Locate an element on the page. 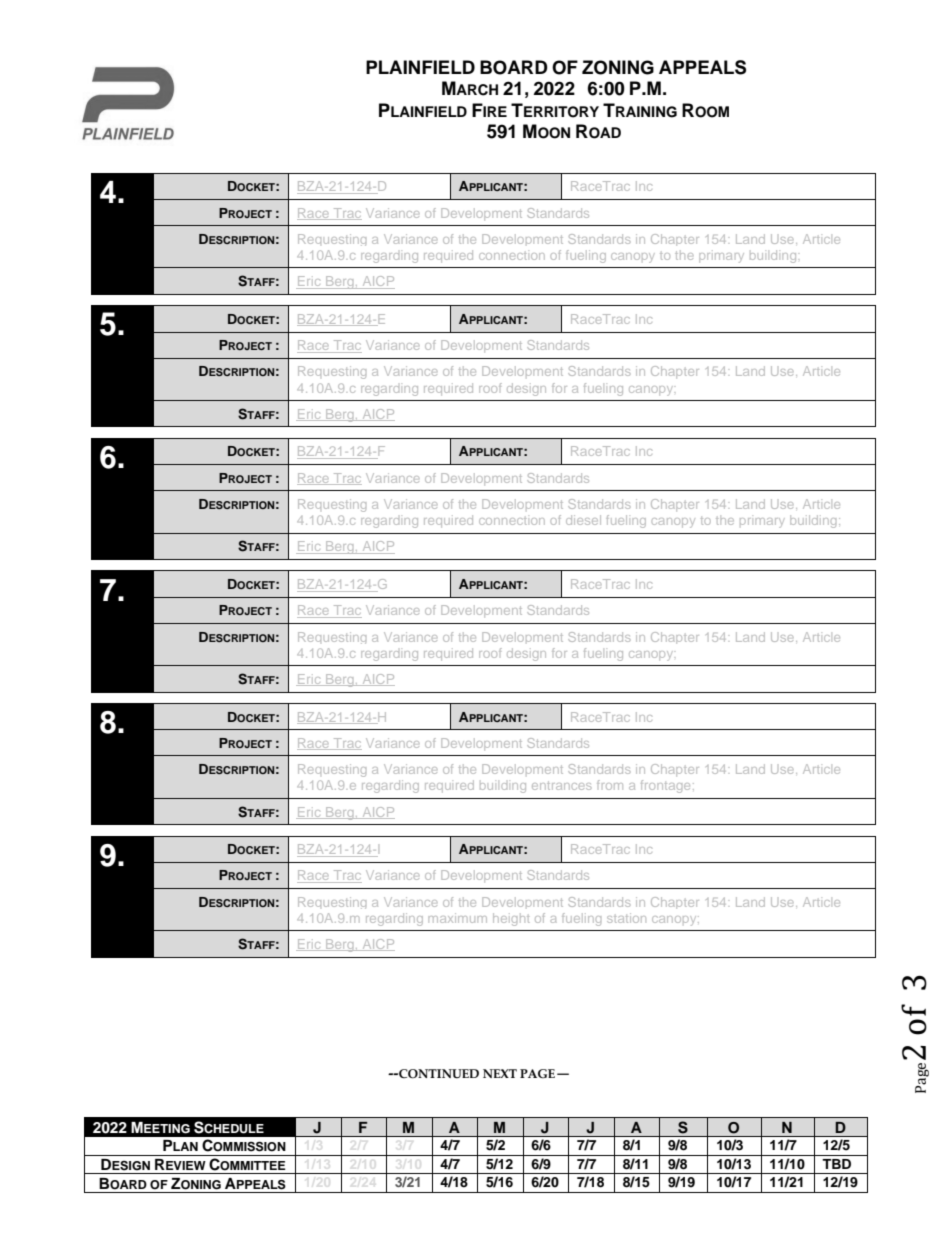 Image resolution: width=952 pixels, height=1233 pixels. from is located at coordinates (610, 785).
